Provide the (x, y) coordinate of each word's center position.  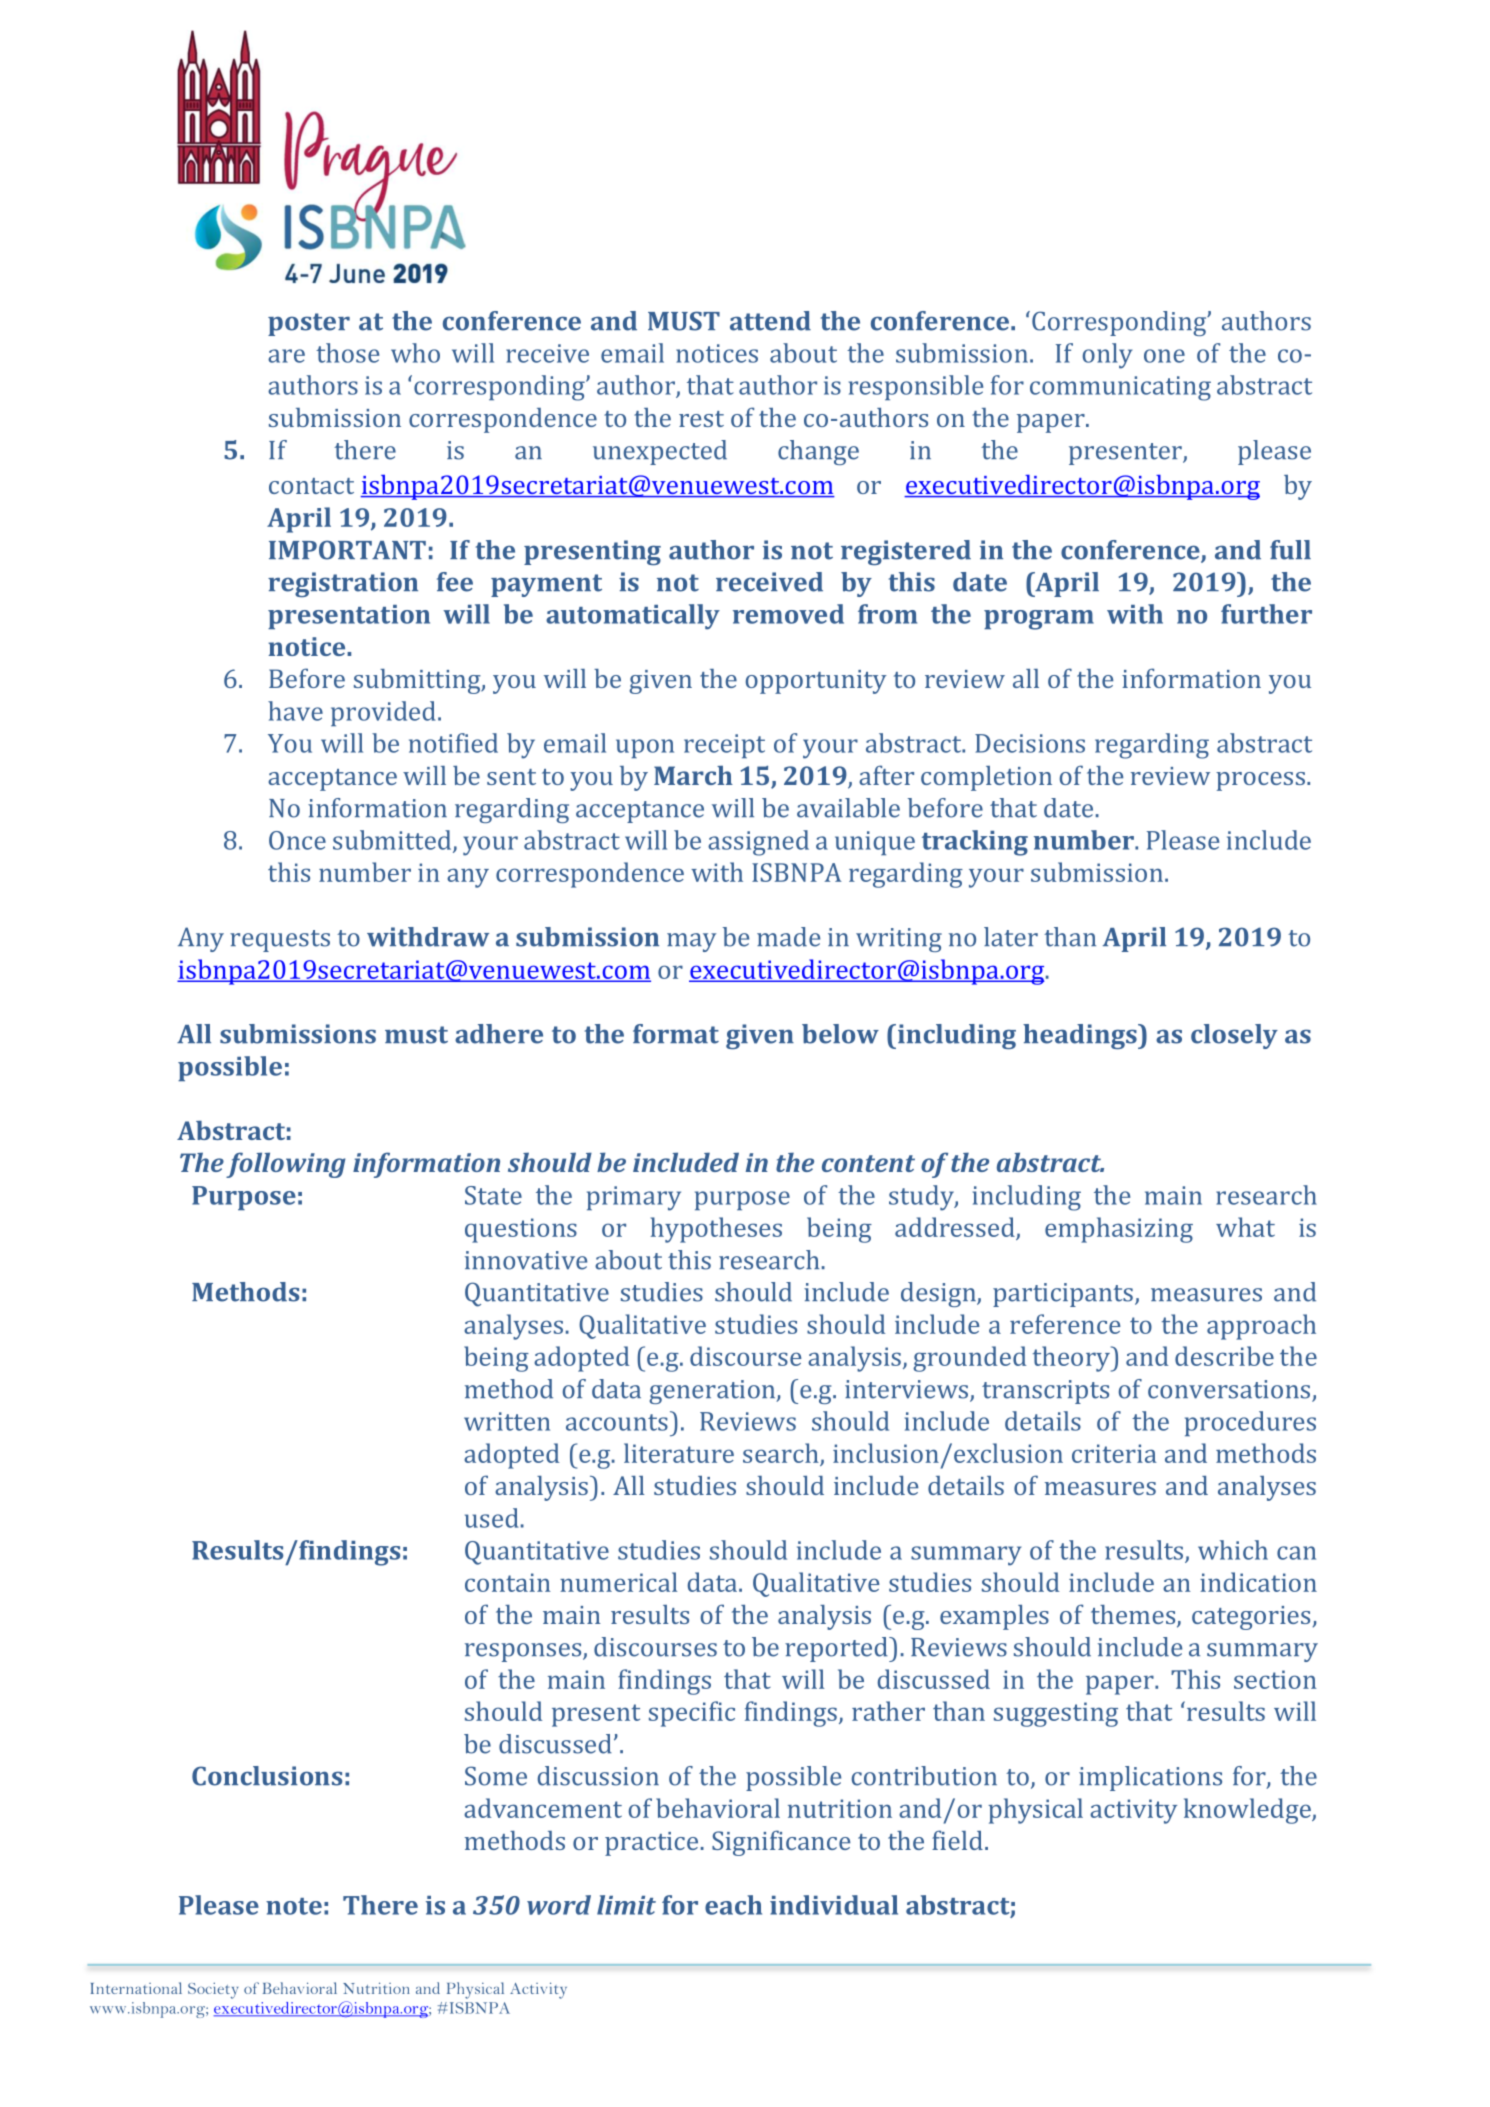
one (1164, 356)
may (691, 942)
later (1011, 937)
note (294, 1906)
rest (701, 419)
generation (713, 1392)
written (507, 1421)
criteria (1114, 1453)
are (286, 356)
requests (280, 941)
